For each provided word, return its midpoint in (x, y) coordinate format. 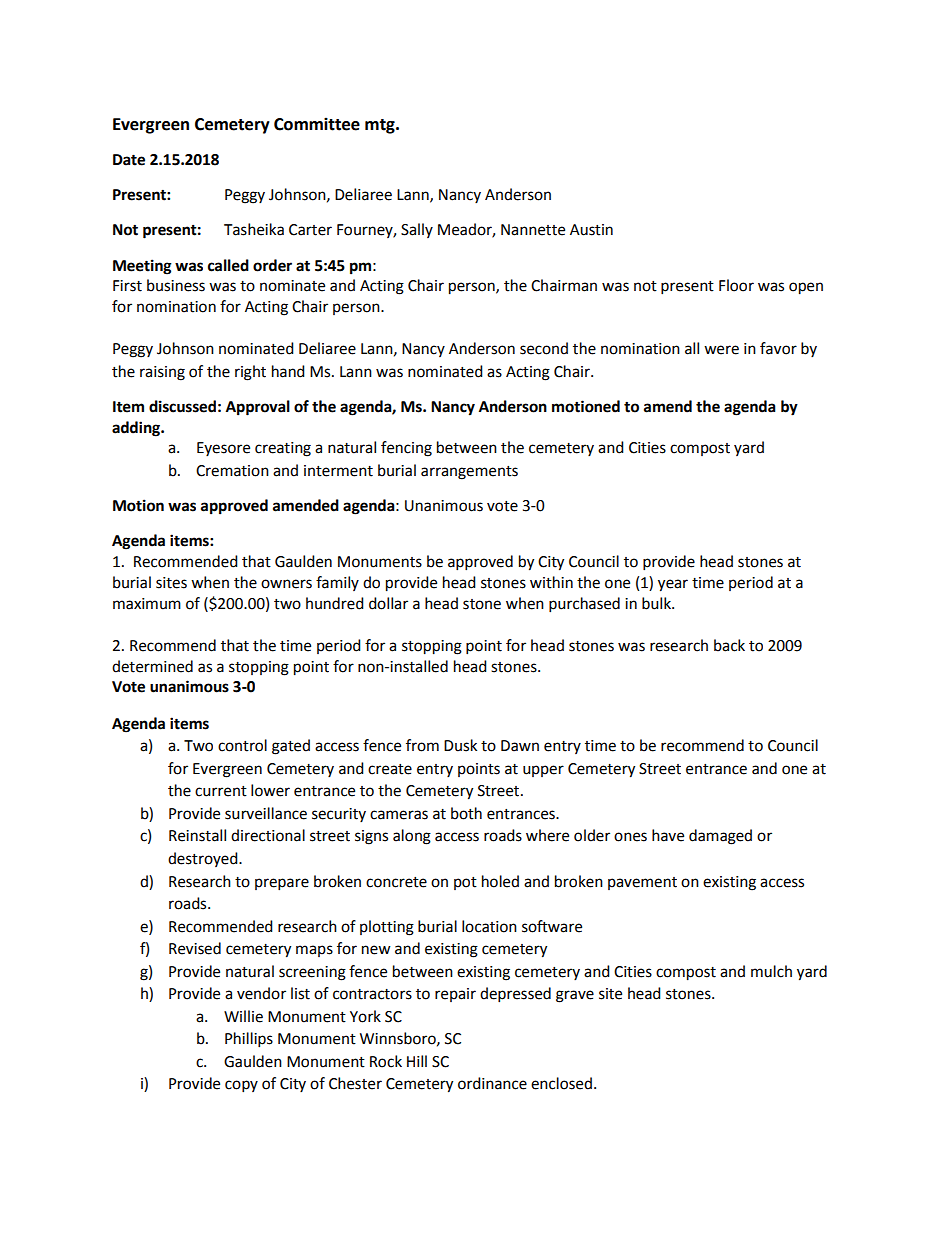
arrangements (469, 473)
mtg (381, 126)
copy (241, 1086)
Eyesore (223, 449)
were (721, 350)
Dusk (460, 745)
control (242, 745)
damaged (720, 837)
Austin (591, 230)
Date (129, 160)
